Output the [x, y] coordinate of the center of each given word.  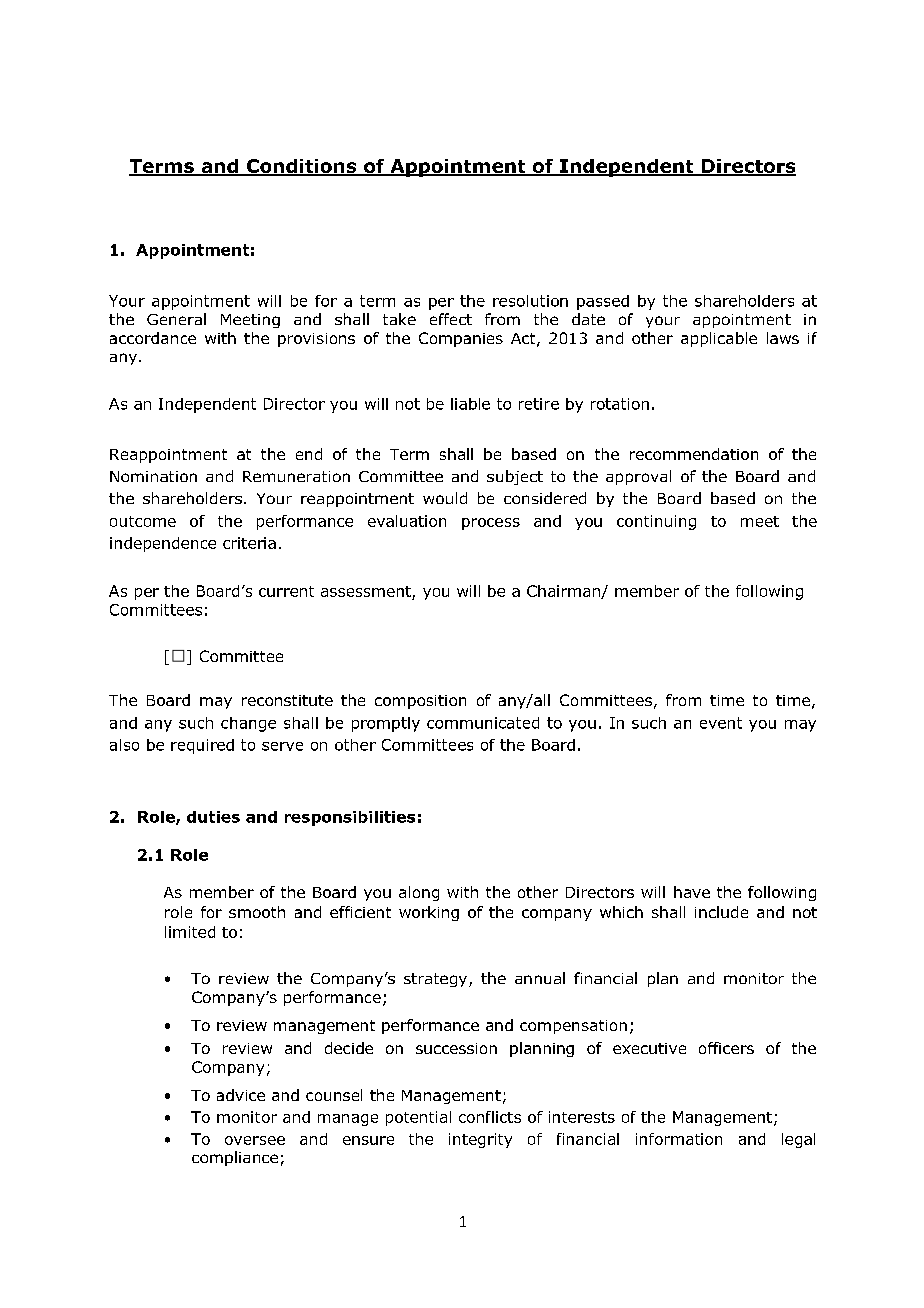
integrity [480, 1140]
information [679, 1139]
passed [603, 302]
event [721, 723]
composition [420, 702]
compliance [235, 1158]
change [248, 724]
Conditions [301, 167]
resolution [530, 301]
